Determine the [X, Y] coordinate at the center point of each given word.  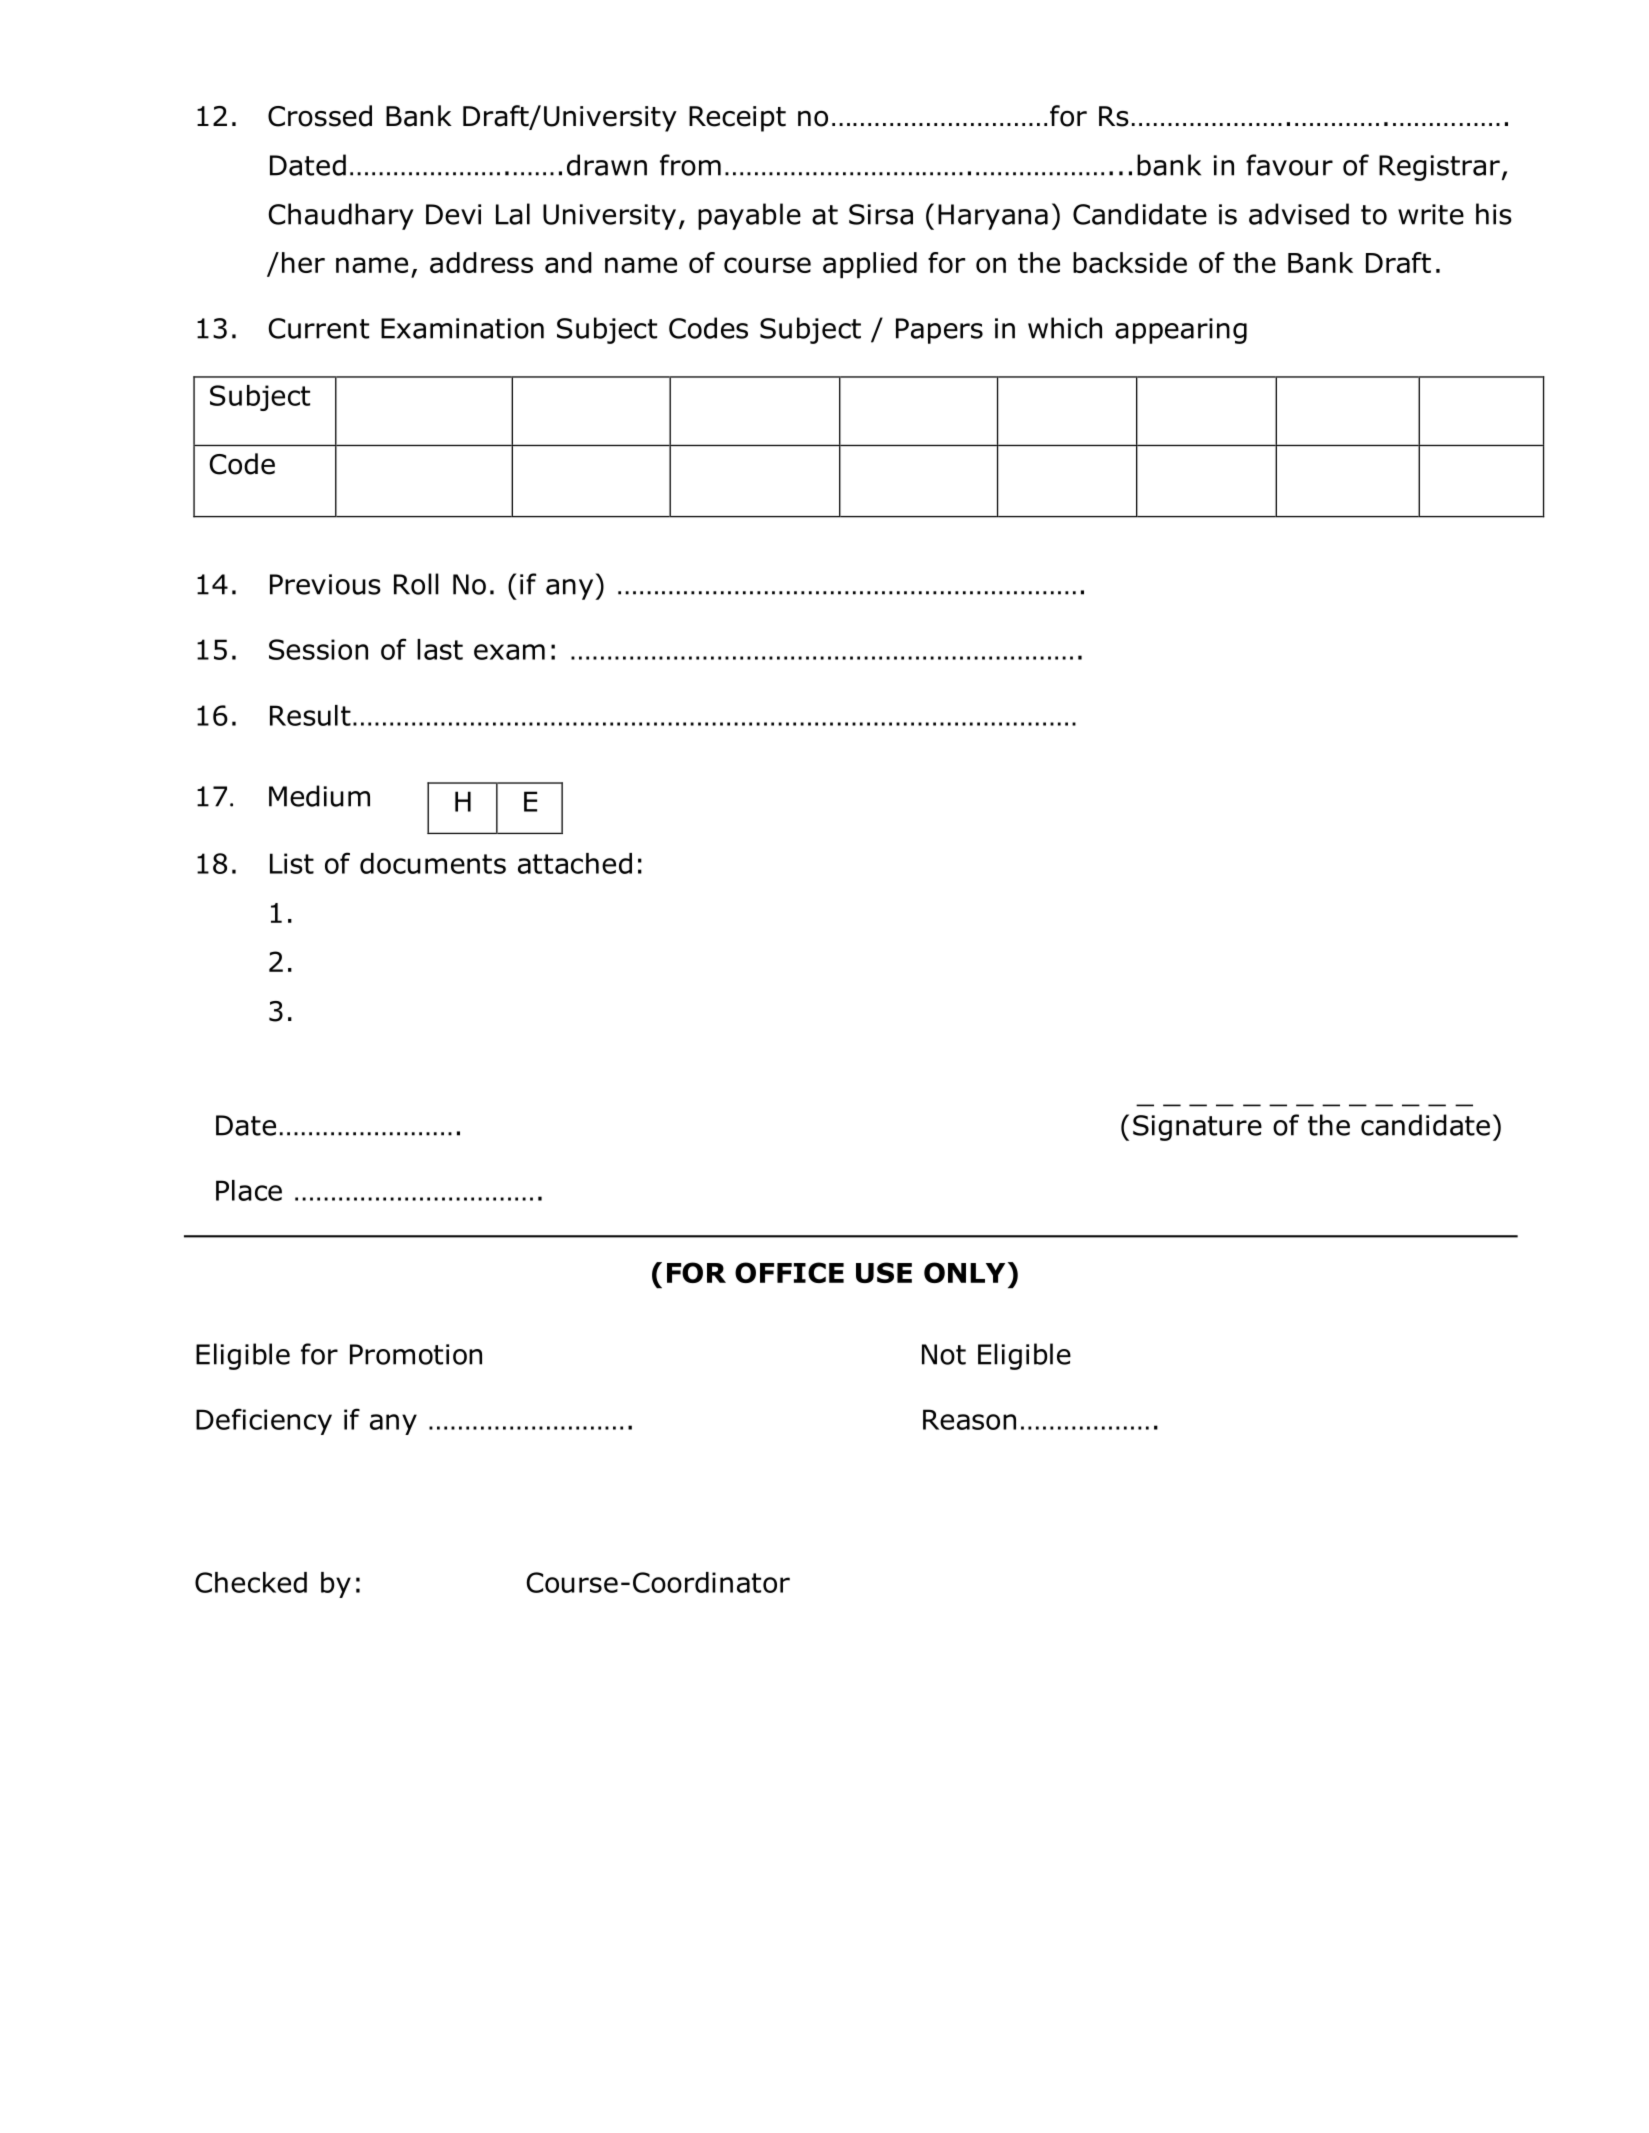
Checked [251, 1582]
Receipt [737, 119]
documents [433, 863]
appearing [1181, 331]
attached [575, 863]
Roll [416, 584]
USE [884, 1272]
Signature [1197, 1128]
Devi [453, 214]
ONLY [964, 1272]
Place [249, 1190]
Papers [939, 331]
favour [1289, 165]
